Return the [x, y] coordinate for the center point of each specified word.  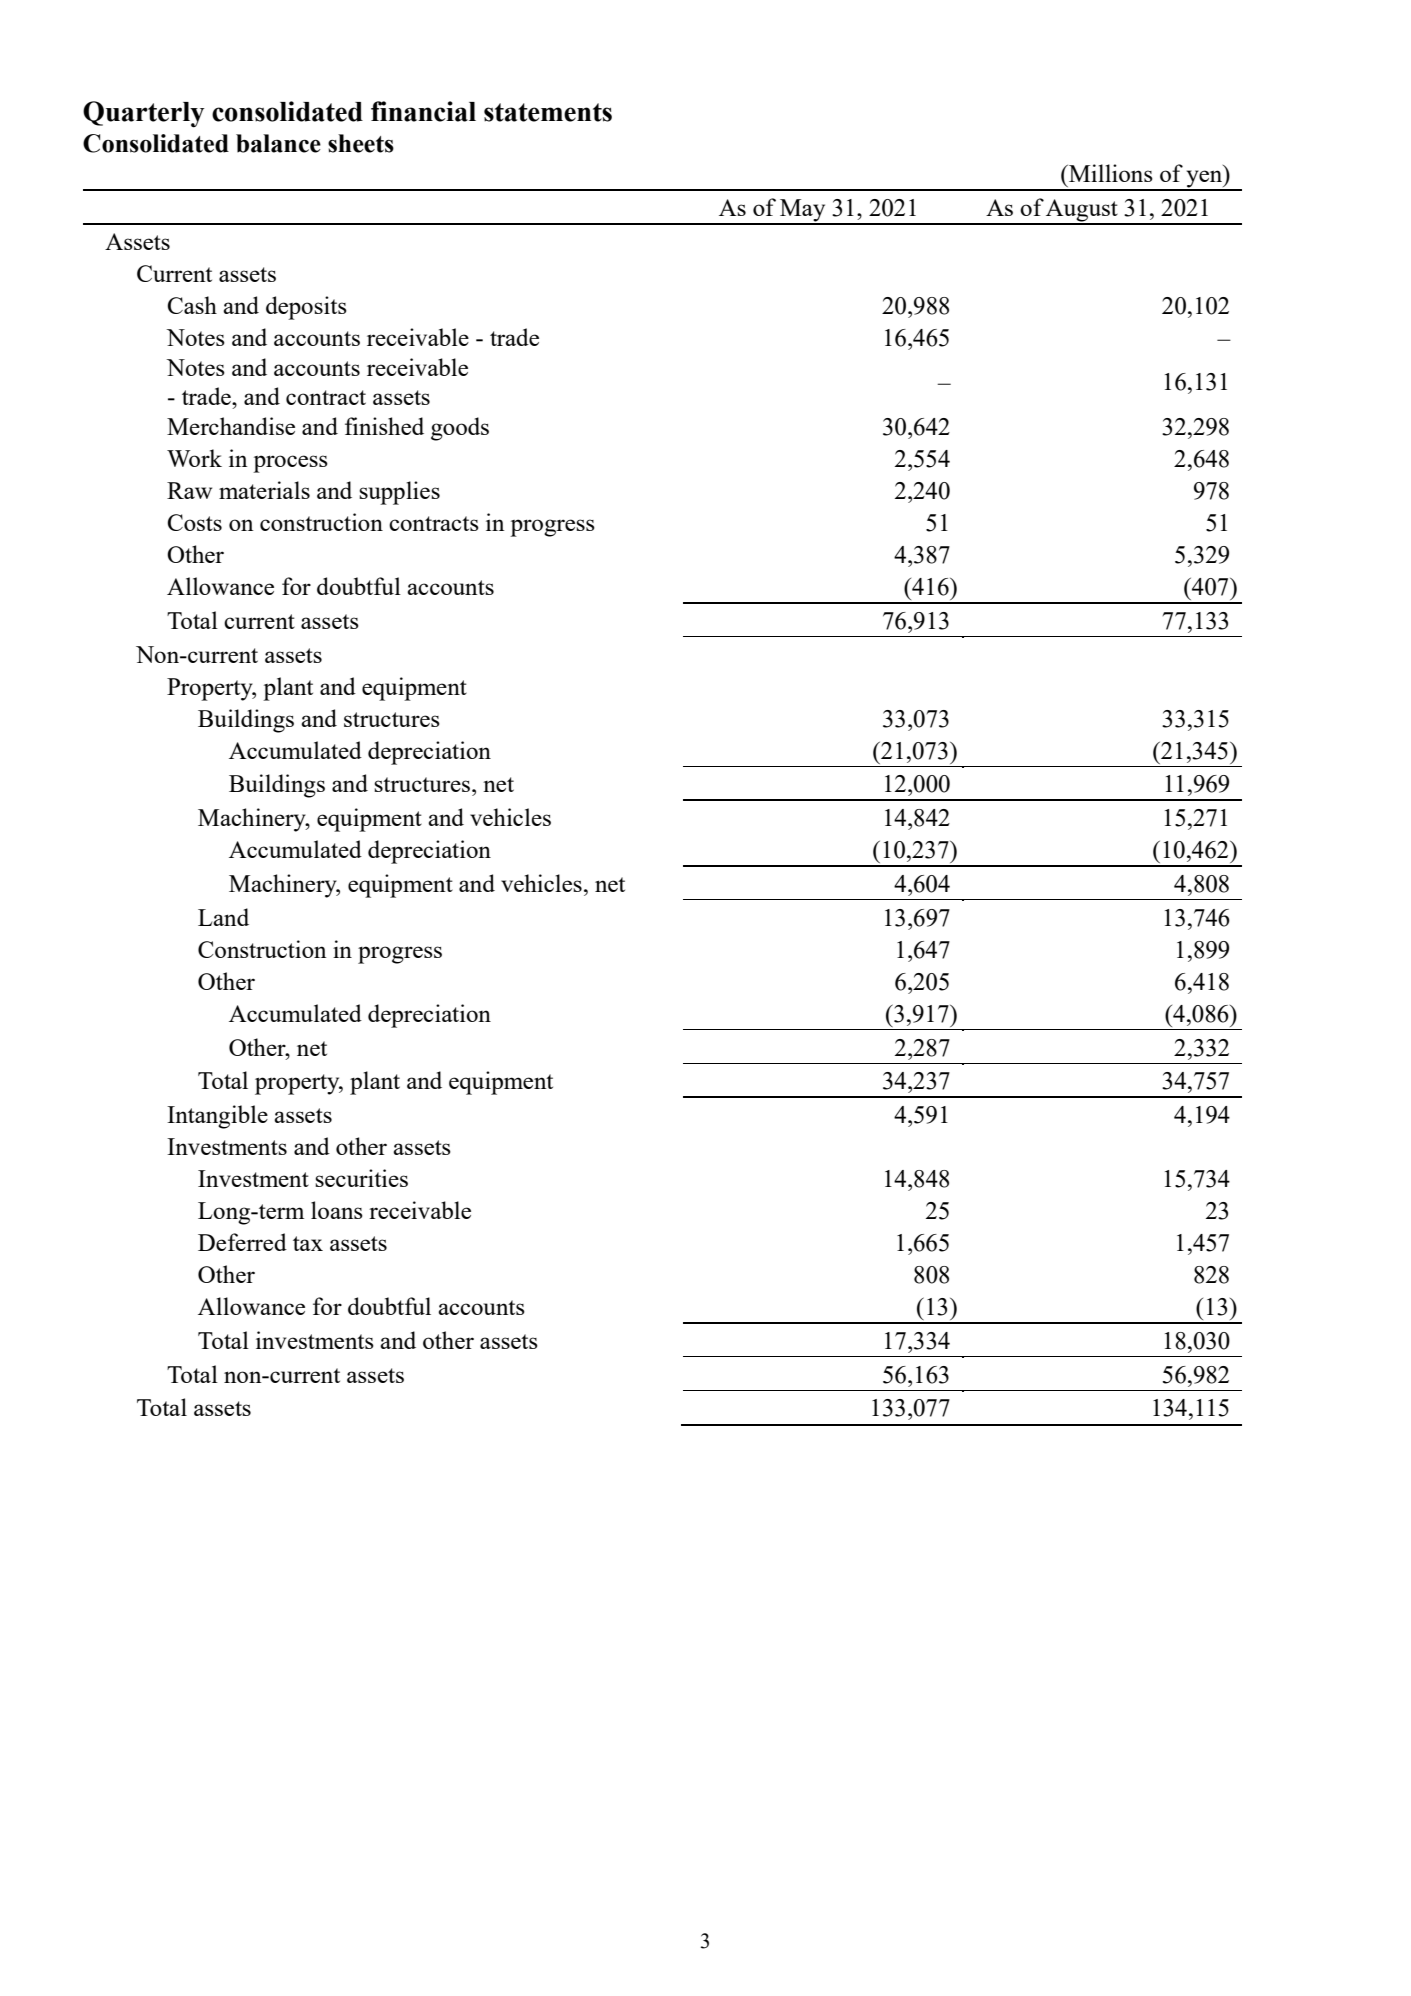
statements [548, 112]
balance [278, 143]
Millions [1110, 173]
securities [361, 1178]
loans [337, 1210]
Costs [194, 522]
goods [460, 429]
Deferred [242, 1242]
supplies [399, 493]
